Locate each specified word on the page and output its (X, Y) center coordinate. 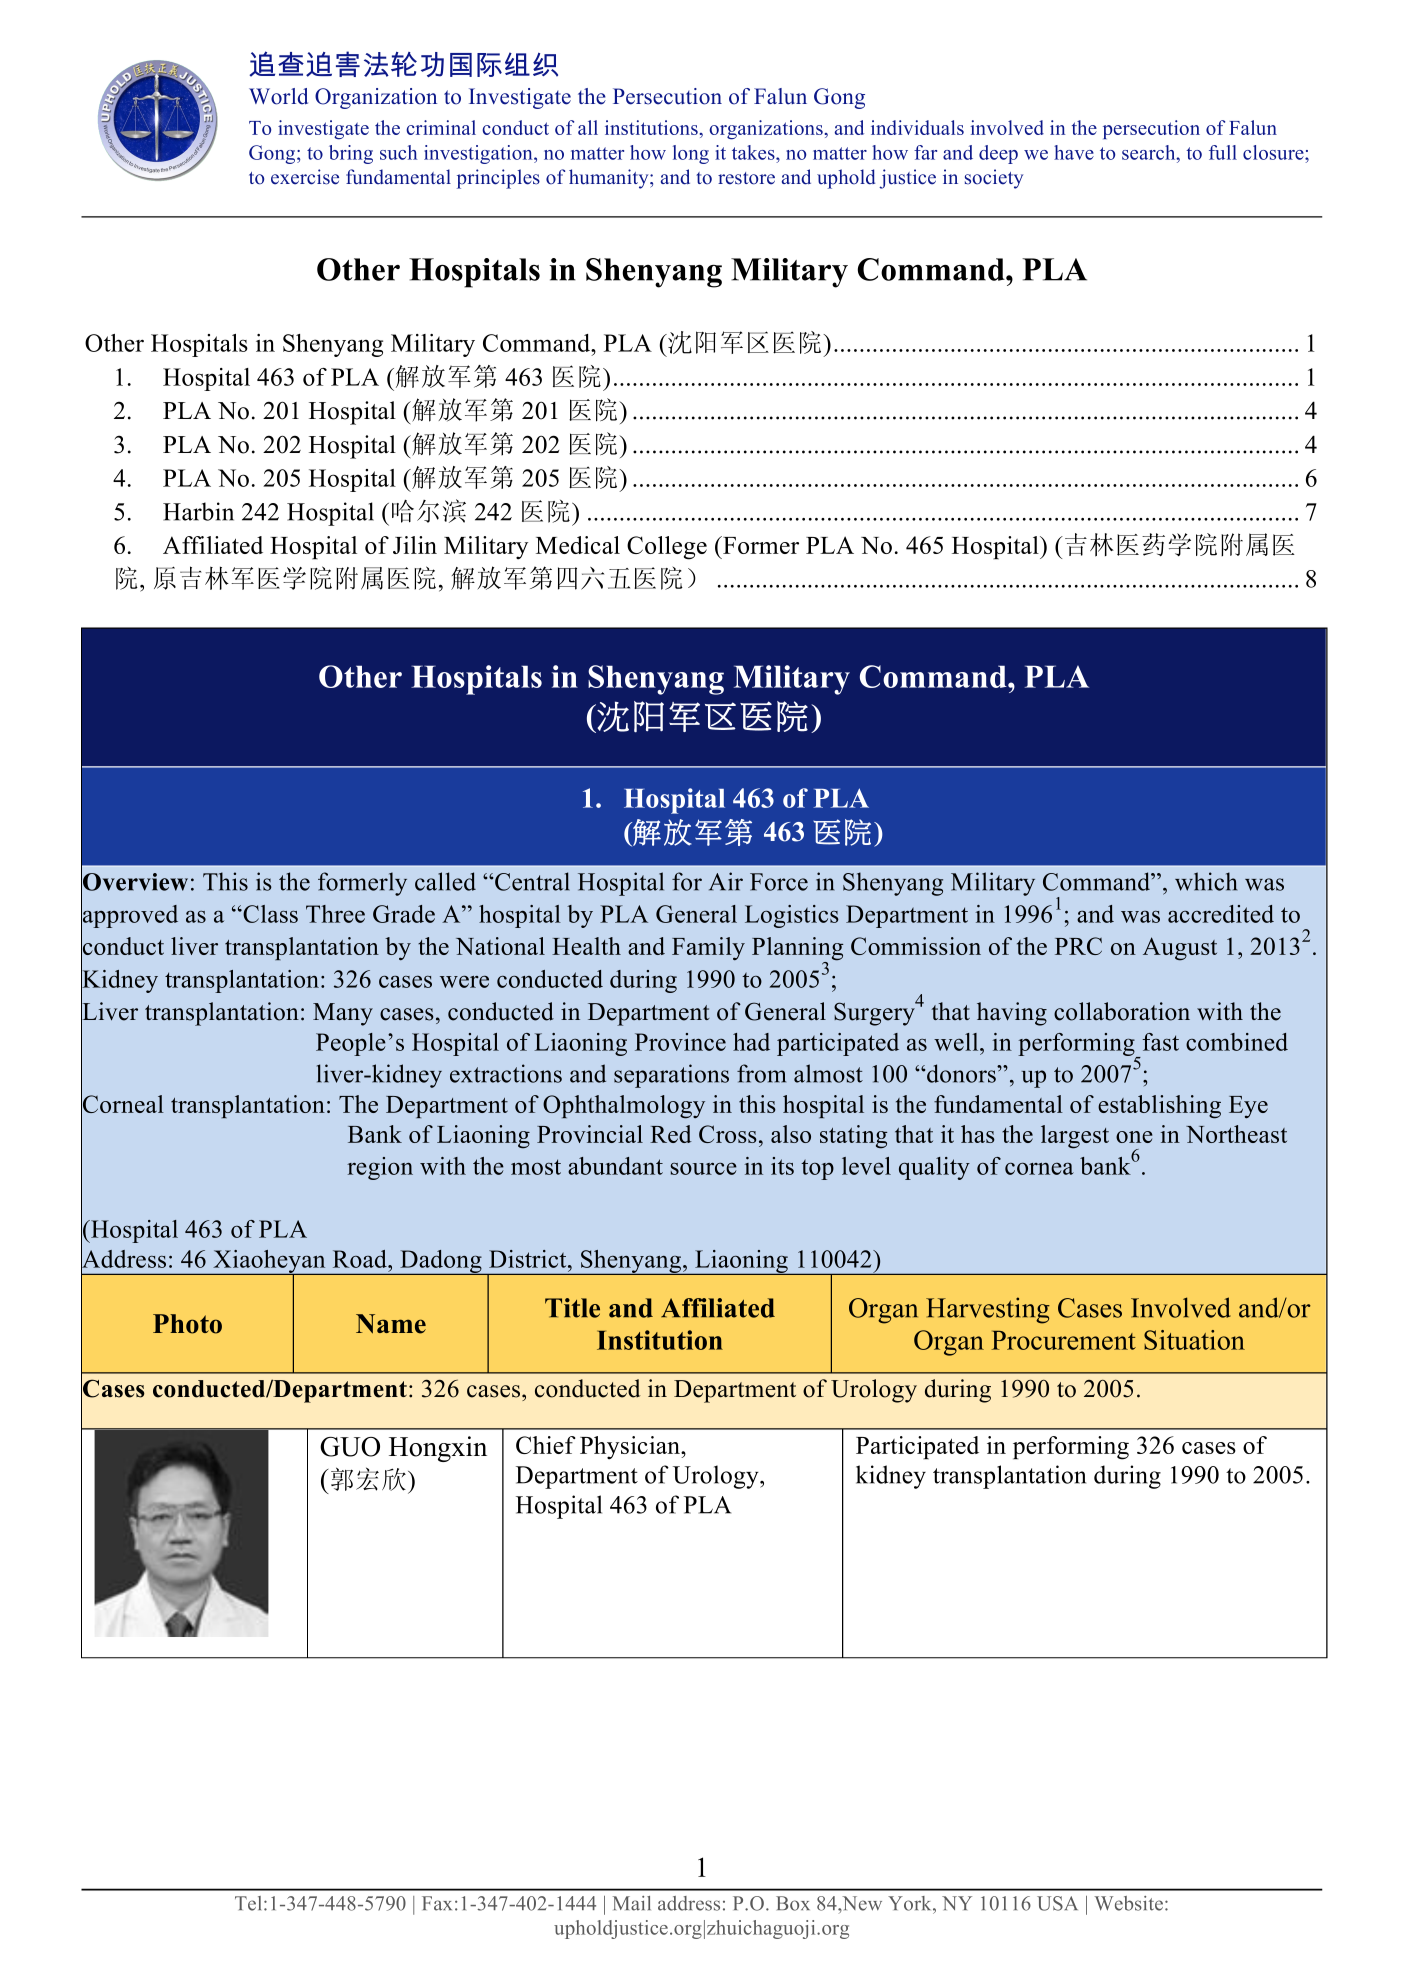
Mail (632, 1903)
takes (754, 152)
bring (351, 154)
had (751, 1042)
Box (793, 1903)
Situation (1194, 1340)
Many (343, 1014)
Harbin (198, 511)
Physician (631, 1448)
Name (391, 1324)
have (1074, 152)
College (667, 548)
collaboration (1122, 1011)
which (1206, 881)
